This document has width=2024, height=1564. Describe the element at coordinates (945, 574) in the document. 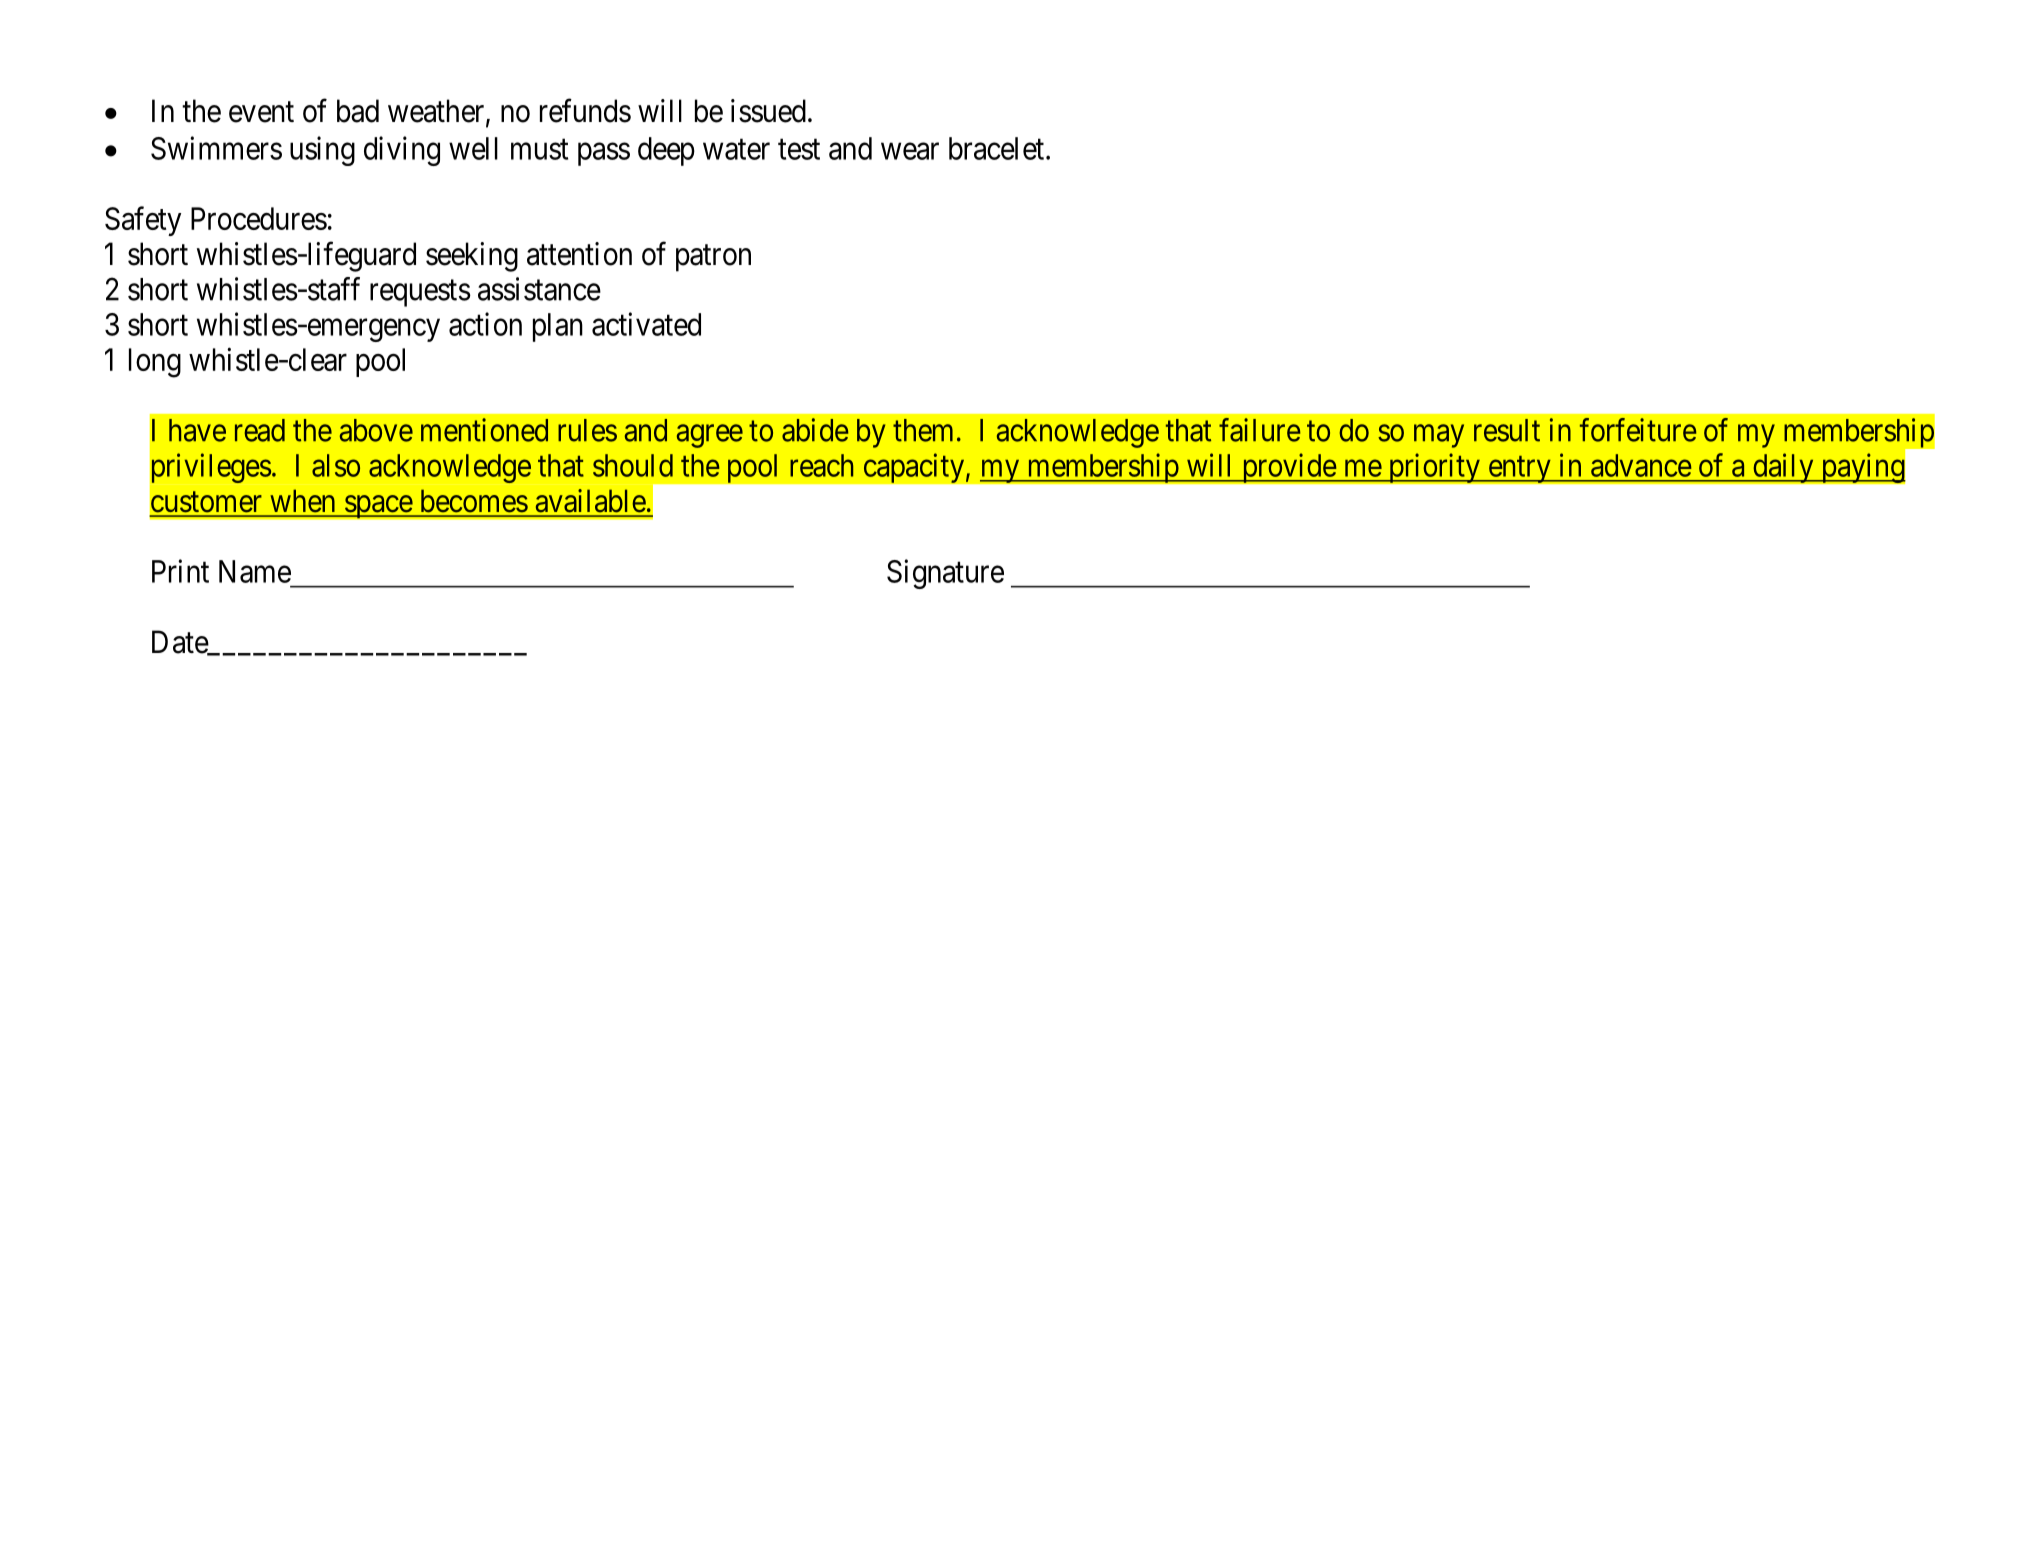

I see `Signature` at that location.
